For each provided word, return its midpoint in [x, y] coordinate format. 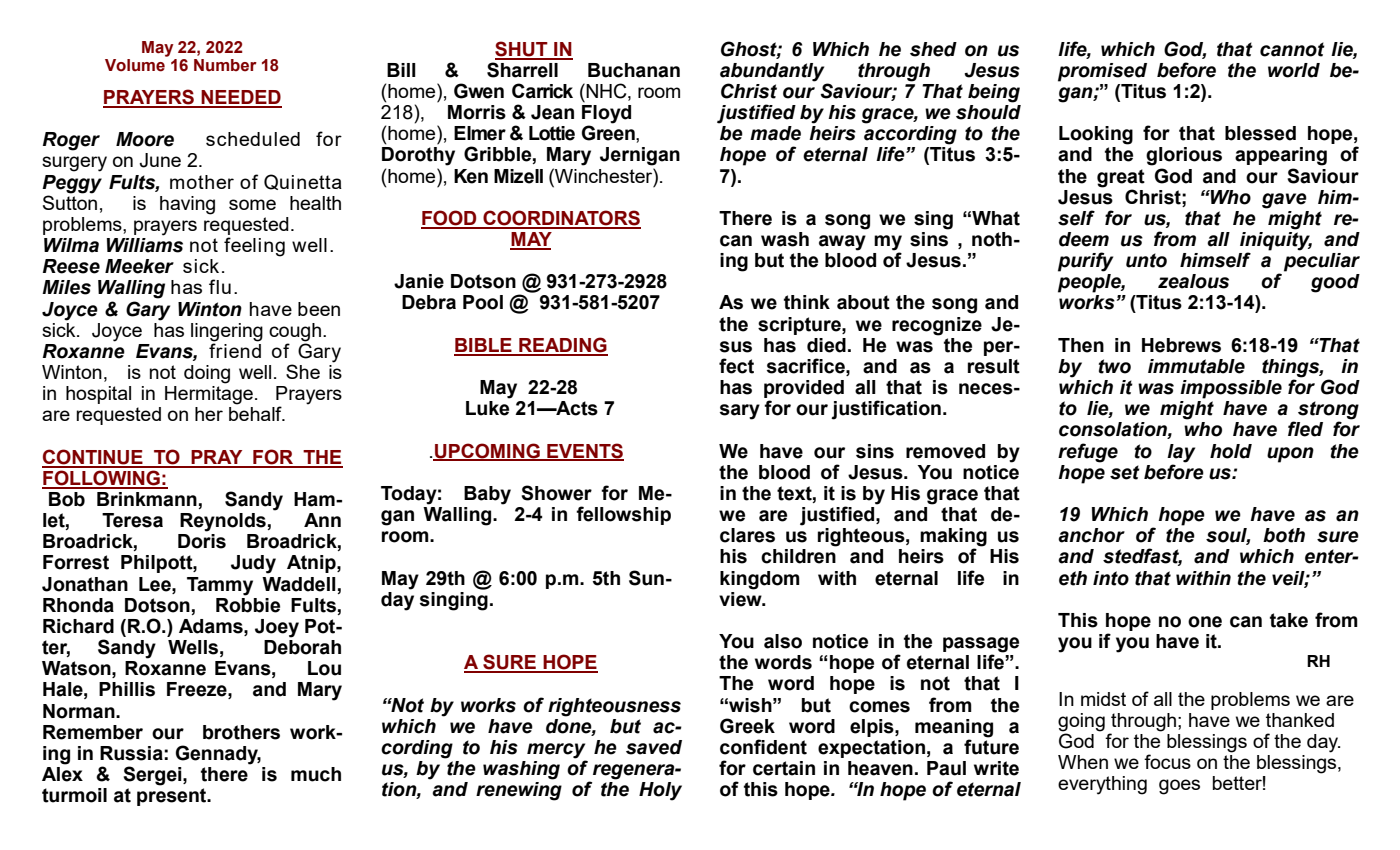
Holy [660, 791]
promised [1102, 72]
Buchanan [634, 70]
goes [1179, 787]
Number [225, 65]
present [173, 797]
